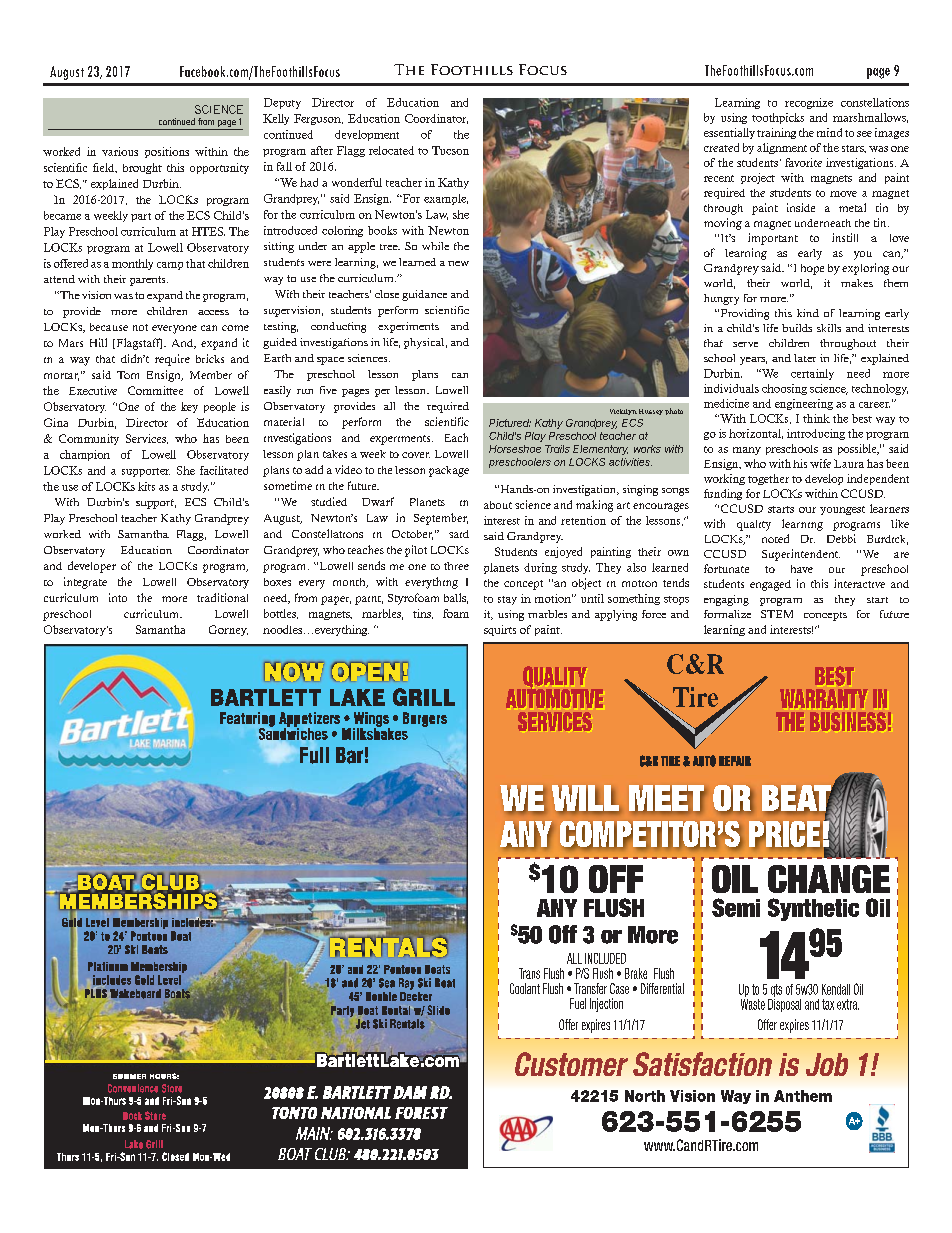 The height and width of the screenshot is (1233, 952). Describe the element at coordinates (585, 799) in the screenshot. I see `WILL` at that location.
